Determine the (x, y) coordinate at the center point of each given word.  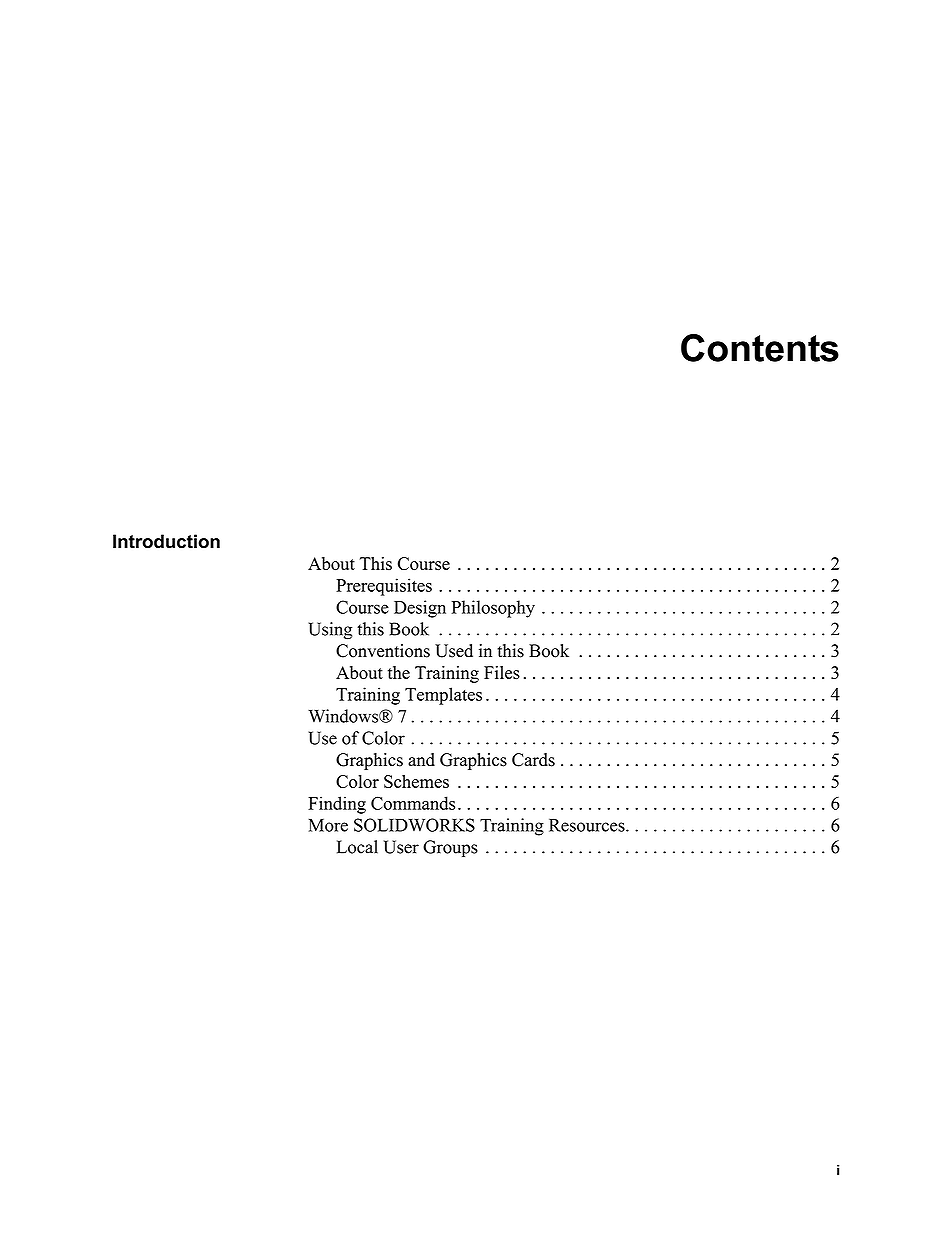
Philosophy (493, 609)
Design (420, 609)
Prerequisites (384, 587)
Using (330, 631)
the (399, 672)
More (328, 825)
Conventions (383, 651)
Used (454, 651)
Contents (760, 348)
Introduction (166, 541)
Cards (533, 760)
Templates (443, 696)
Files (502, 672)
